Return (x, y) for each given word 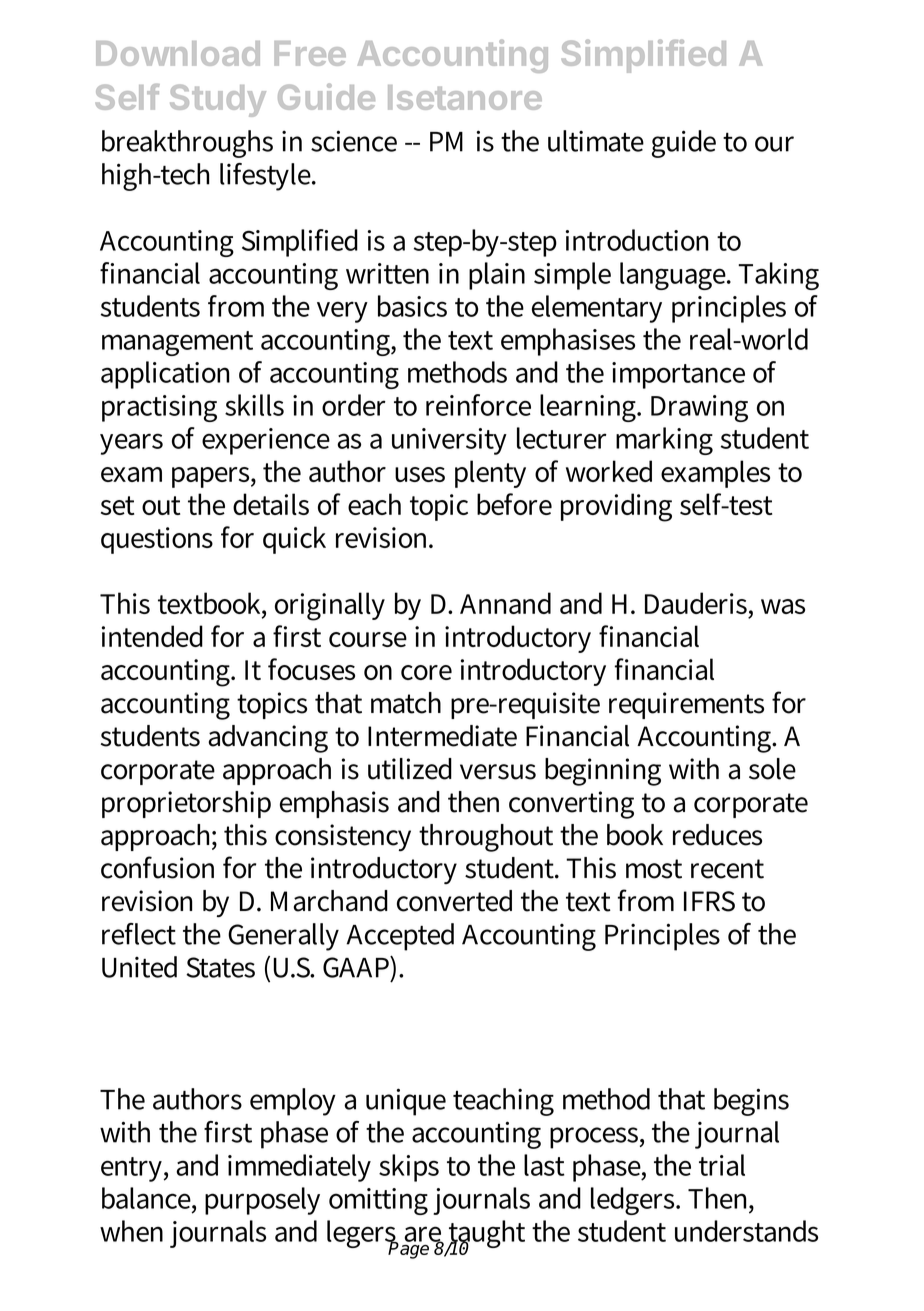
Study (218, 100)
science (354, 141)
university (449, 441)
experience (266, 441)
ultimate (596, 141)
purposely (262, 1201)
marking (664, 441)
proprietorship (186, 804)
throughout (486, 838)
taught (486, 1235)
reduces (717, 835)
